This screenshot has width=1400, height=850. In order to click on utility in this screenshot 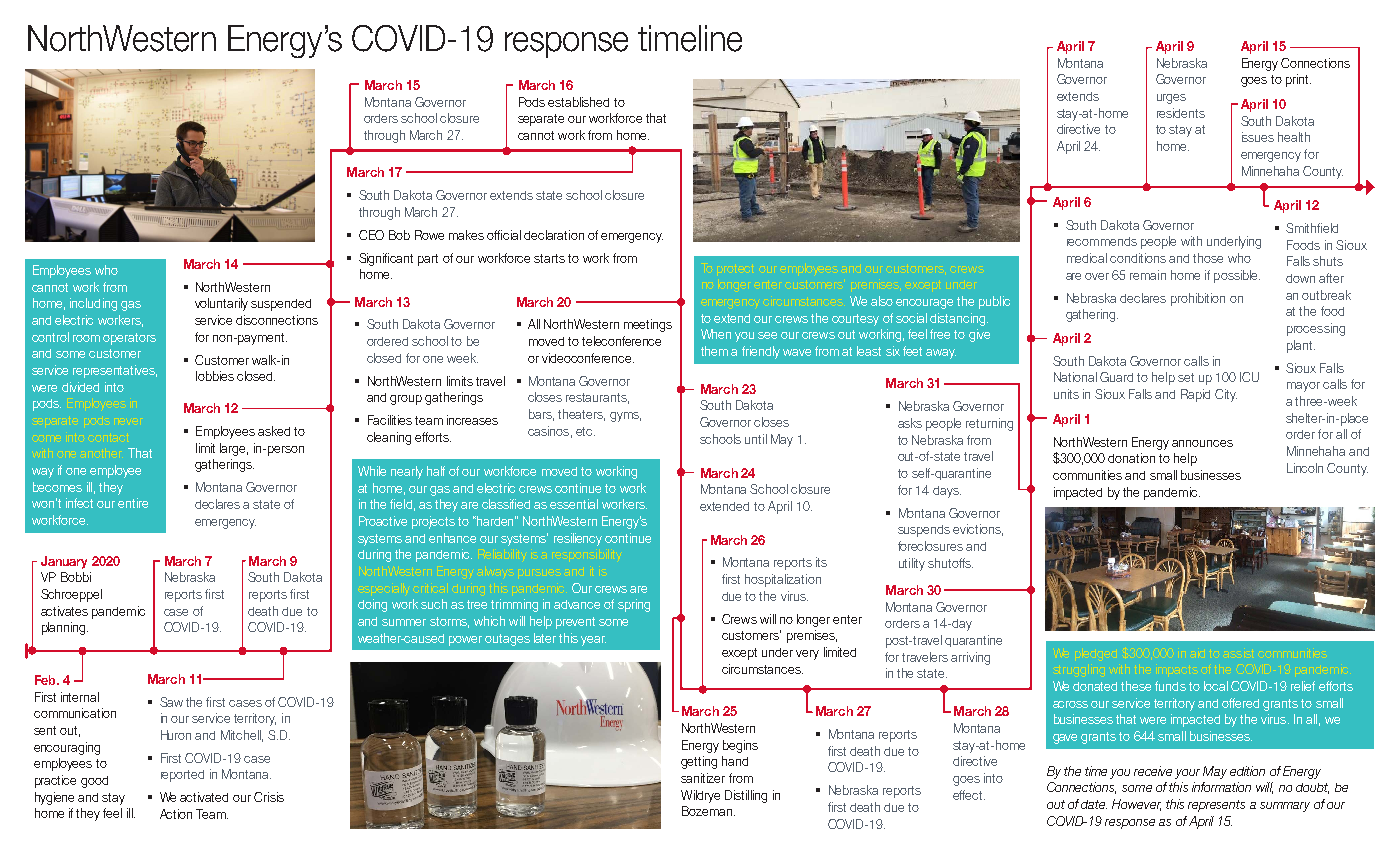, I will do `click(912, 564)`.
